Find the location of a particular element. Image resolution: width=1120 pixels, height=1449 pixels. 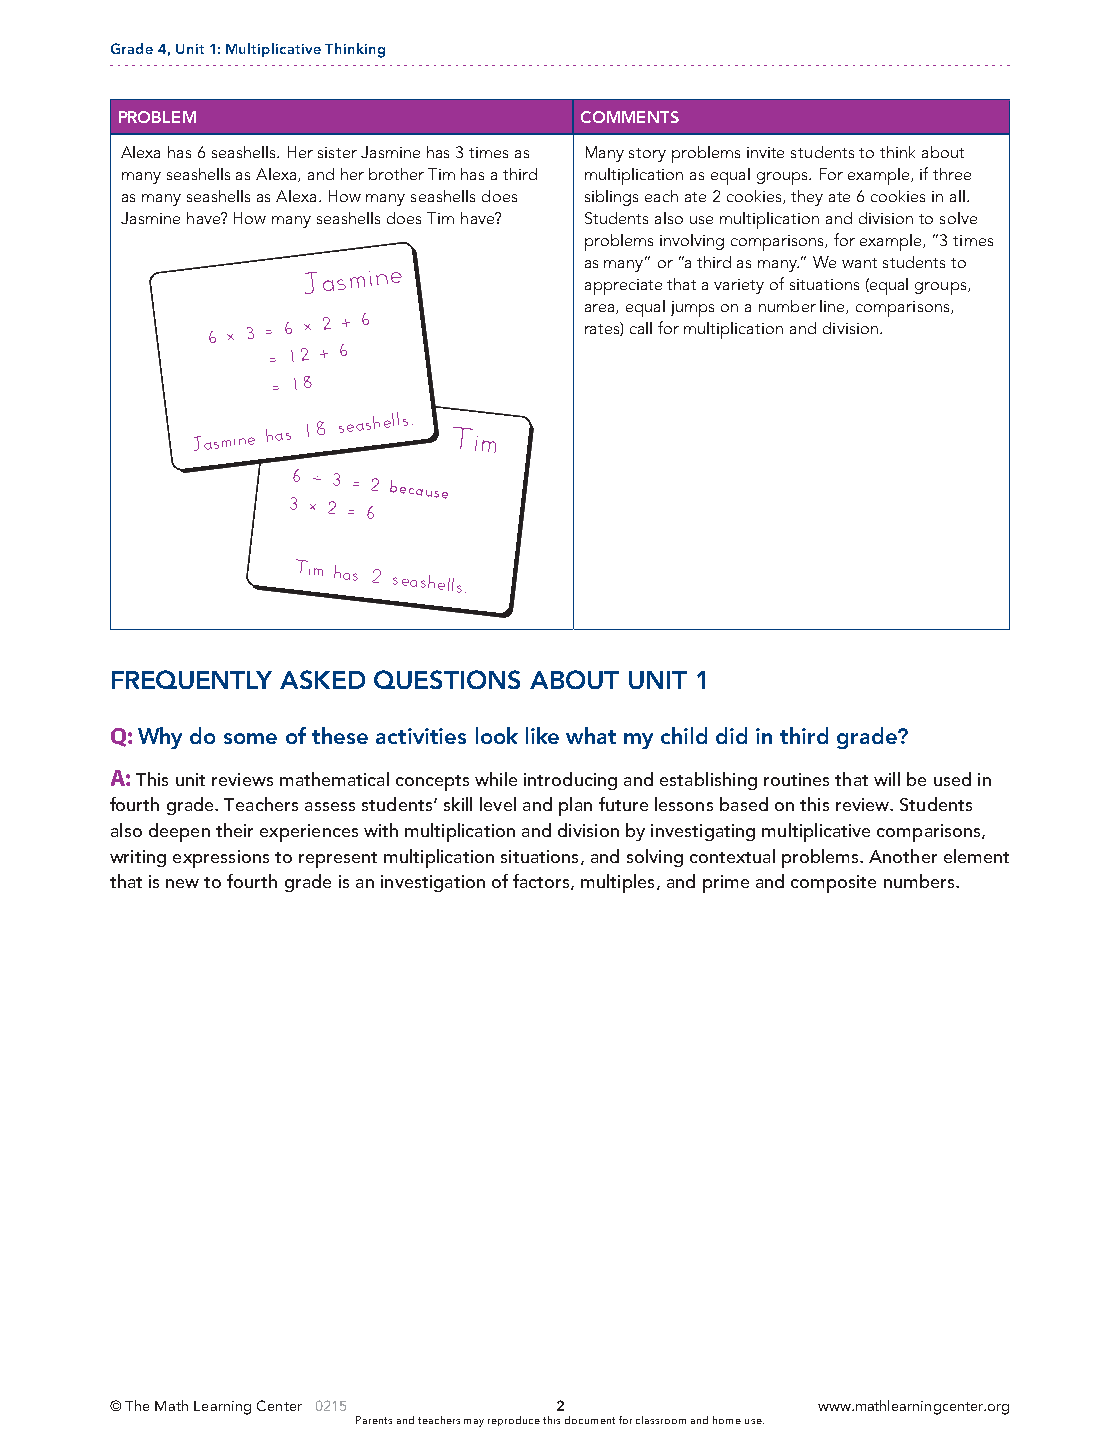

document is located at coordinates (590, 1420).
